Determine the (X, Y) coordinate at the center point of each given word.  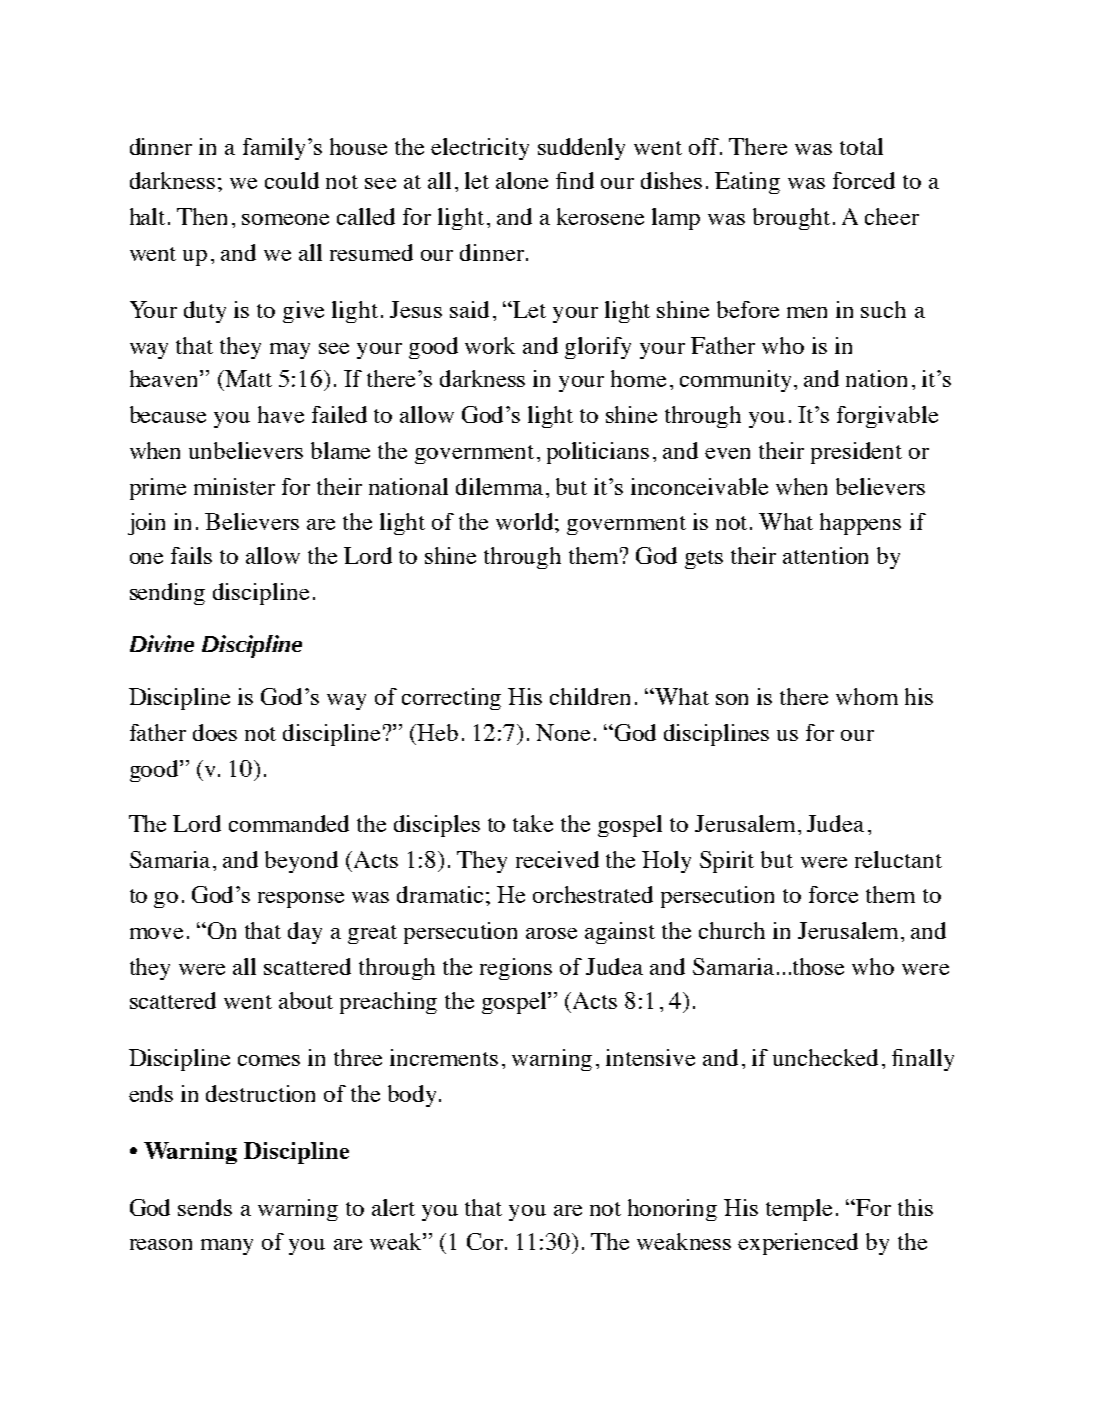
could (292, 180)
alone (522, 180)
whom (867, 696)
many (227, 1247)
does (215, 732)
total (861, 146)
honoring (672, 1210)
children (590, 696)
